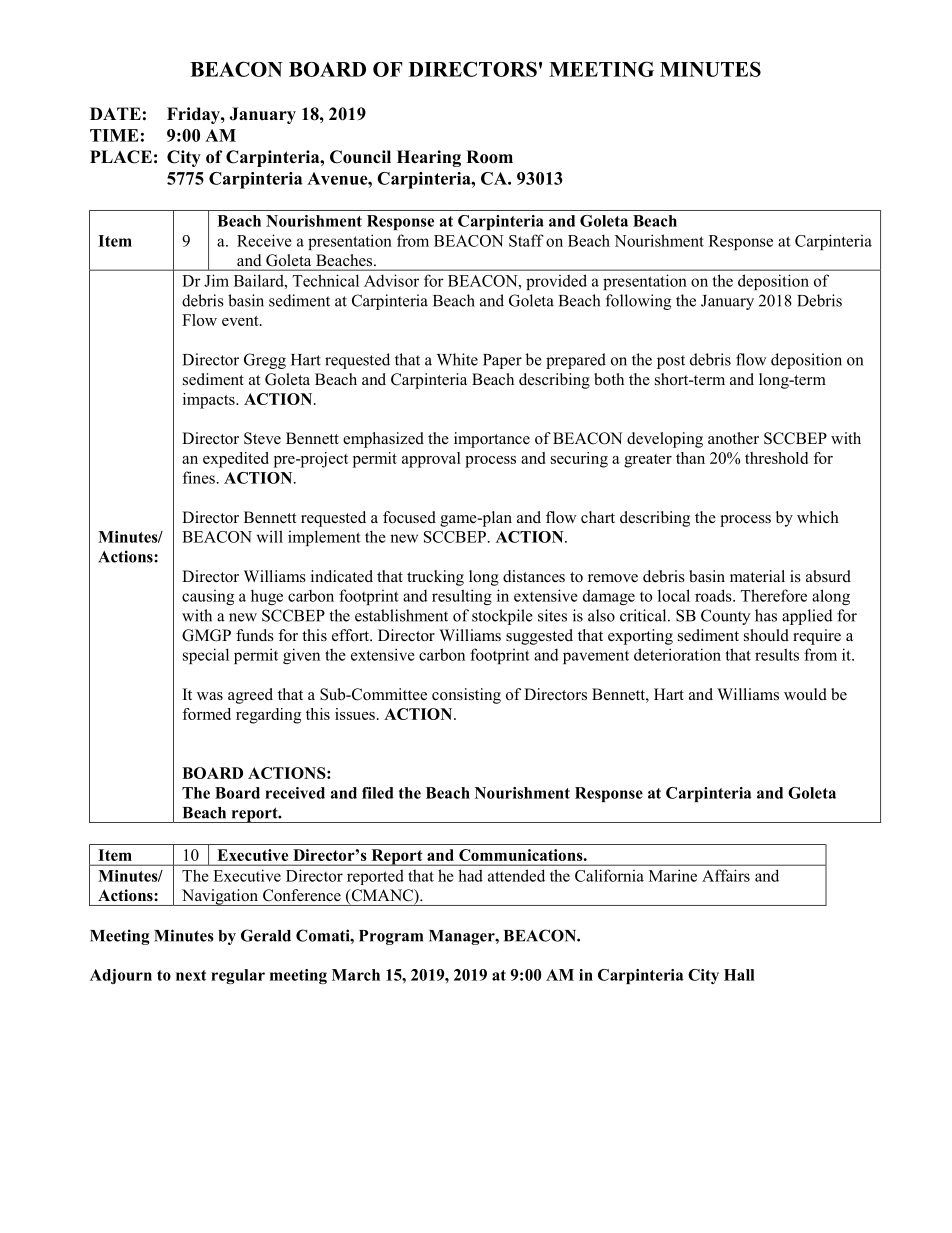  What do you see at coordinates (377, 793) in the screenshot?
I see `filed` at bounding box center [377, 793].
